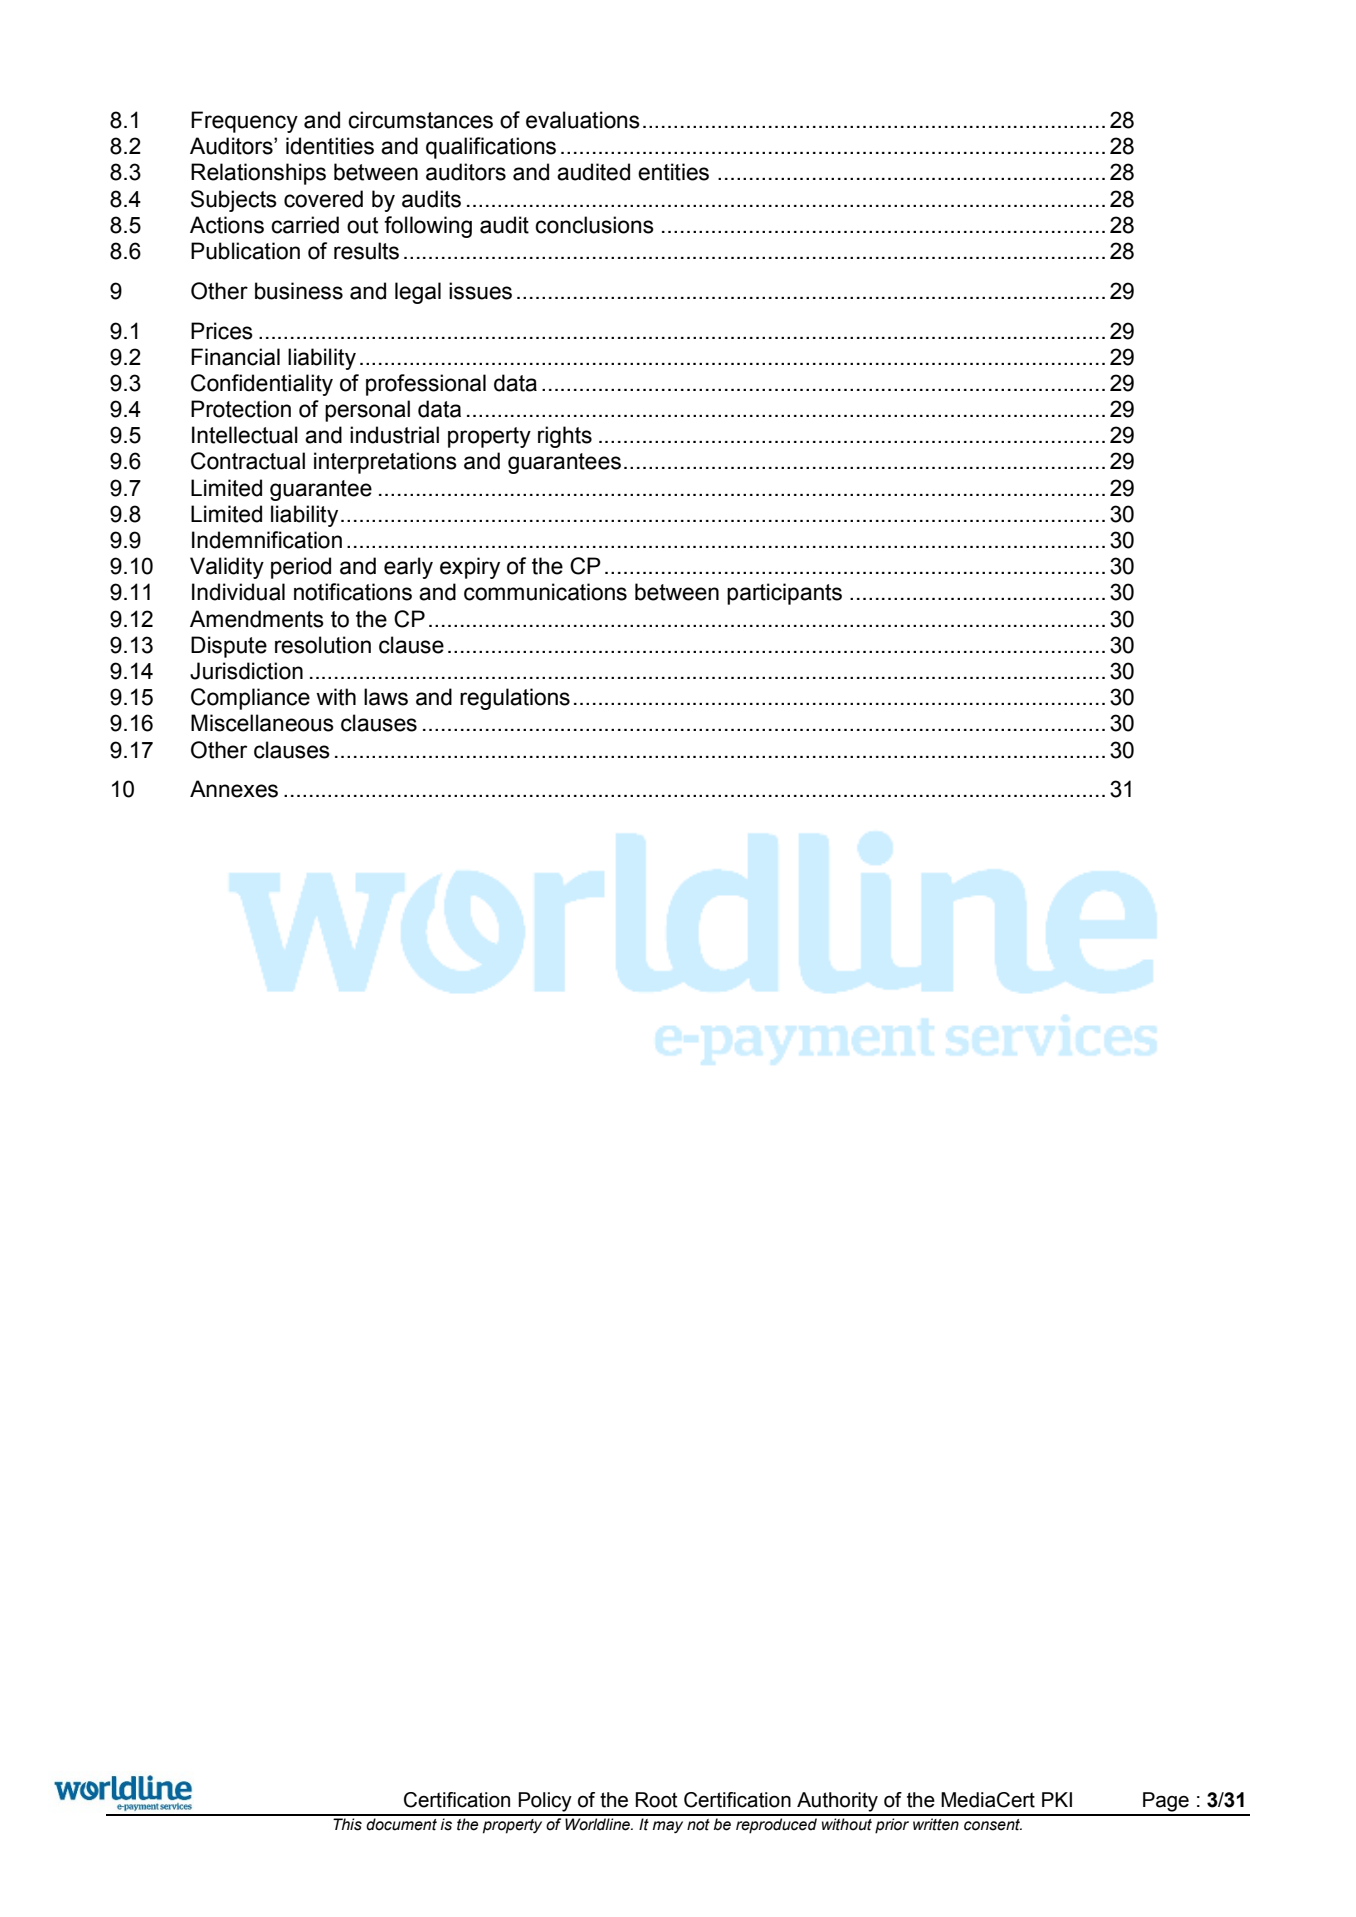  Describe the element at coordinates (784, 594) in the image. I see `participants` at that location.
